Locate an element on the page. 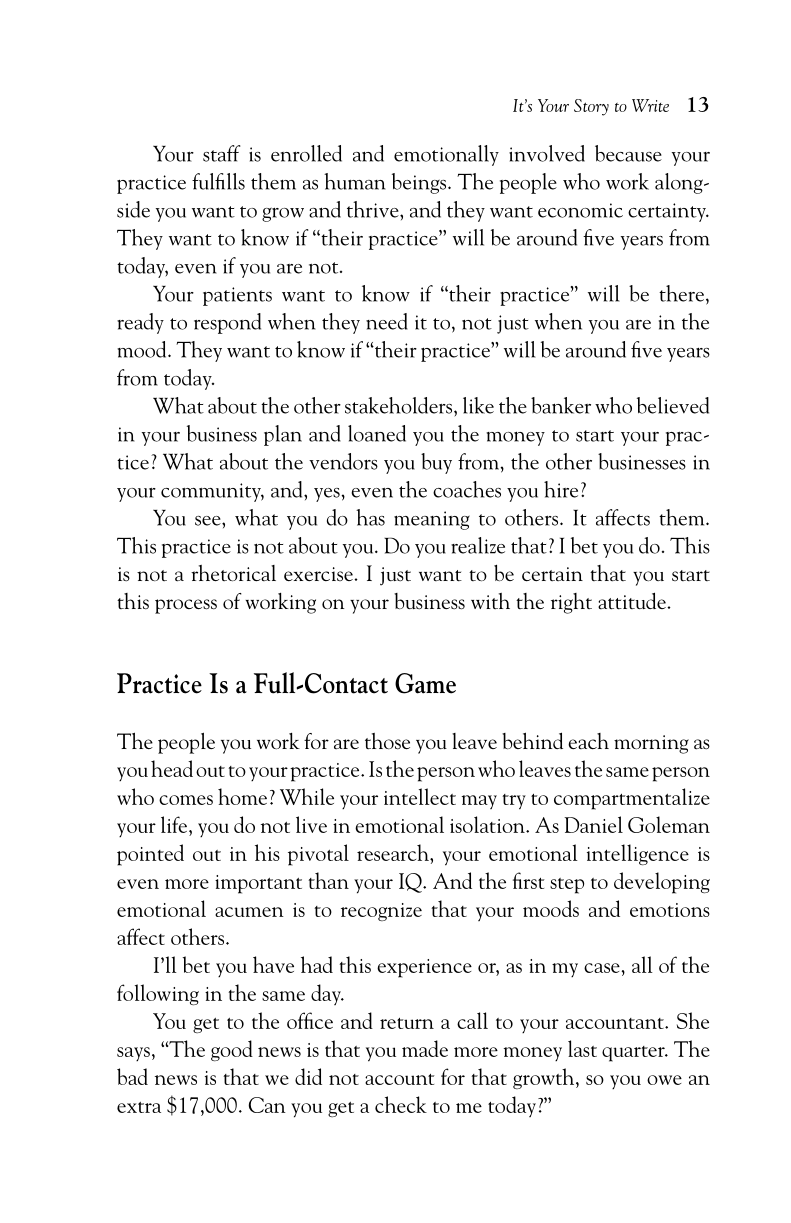 This document has width=791, height=1223. see is located at coordinates (209, 521).
